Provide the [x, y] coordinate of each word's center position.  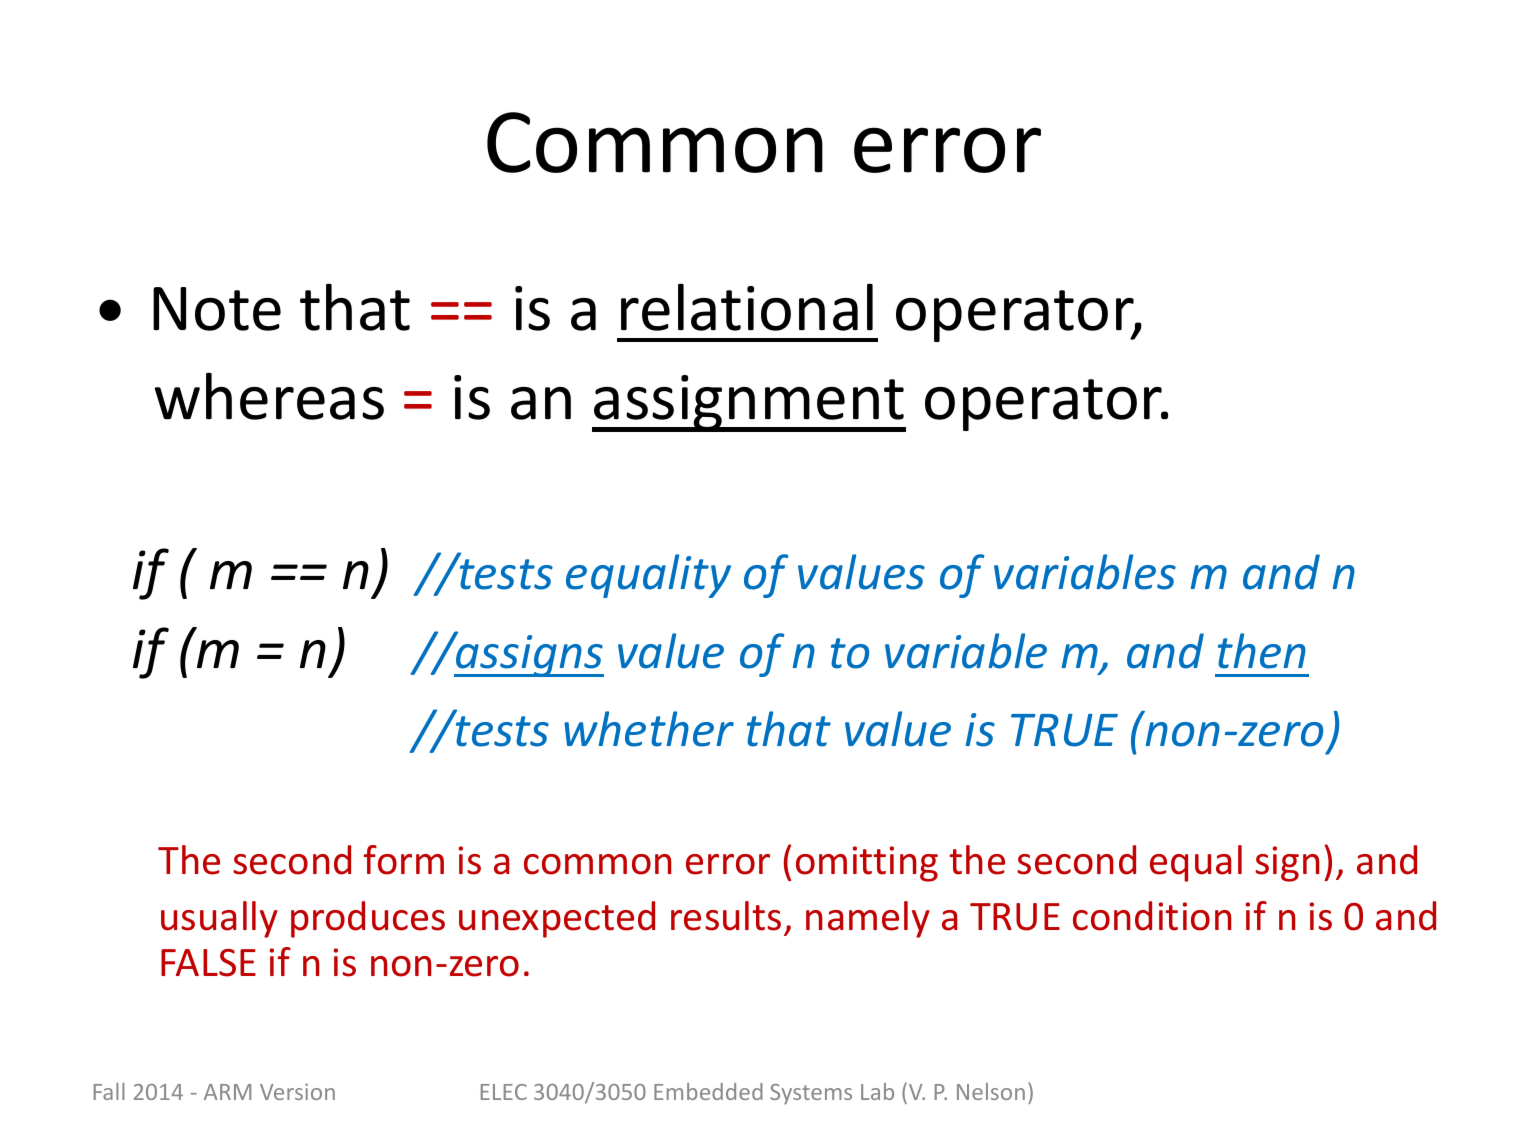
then [1262, 651]
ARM [227, 1092]
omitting [867, 864]
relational [747, 307]
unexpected [557, 919]
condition [1152, 916]
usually [219, 919]
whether [649, 729]
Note [217, 309]
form [404, 860]
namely [868, 919]
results [726, 916]
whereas [269, 396]
